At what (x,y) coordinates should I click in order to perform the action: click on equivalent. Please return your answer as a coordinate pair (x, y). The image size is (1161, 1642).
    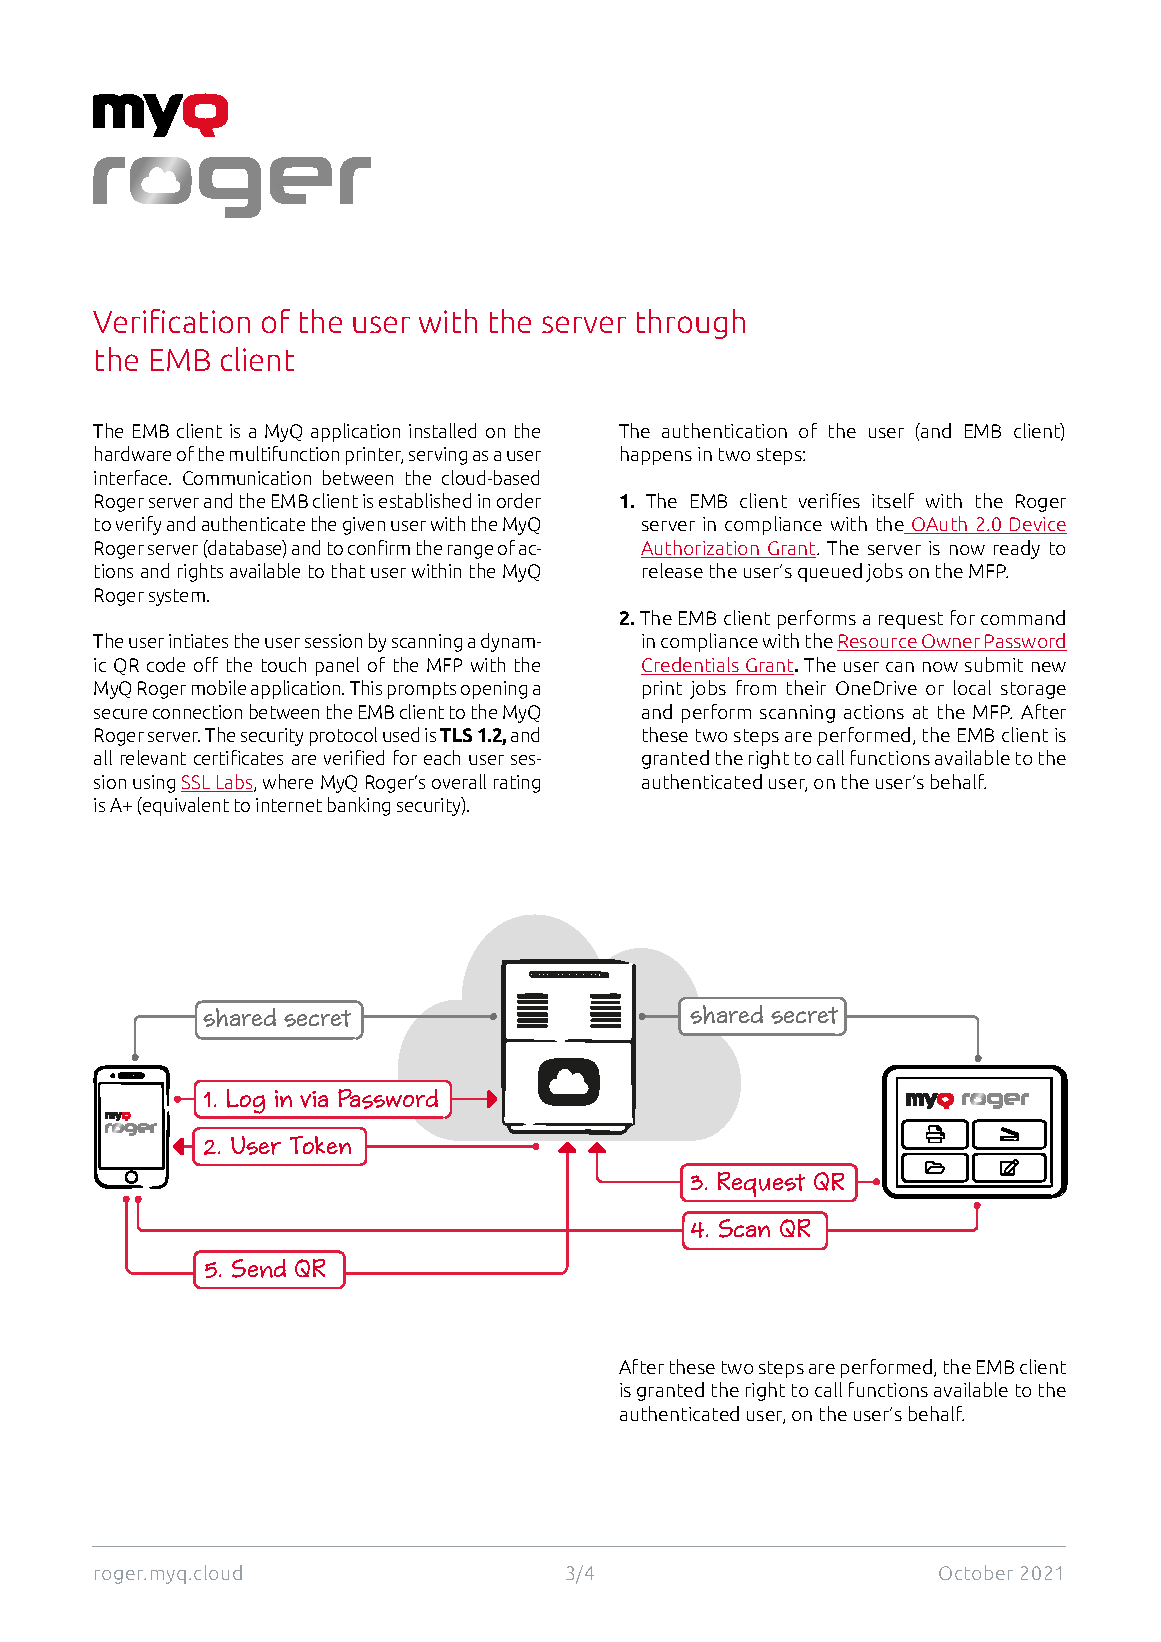
    Looking at the image, I should click on (185, 806).
